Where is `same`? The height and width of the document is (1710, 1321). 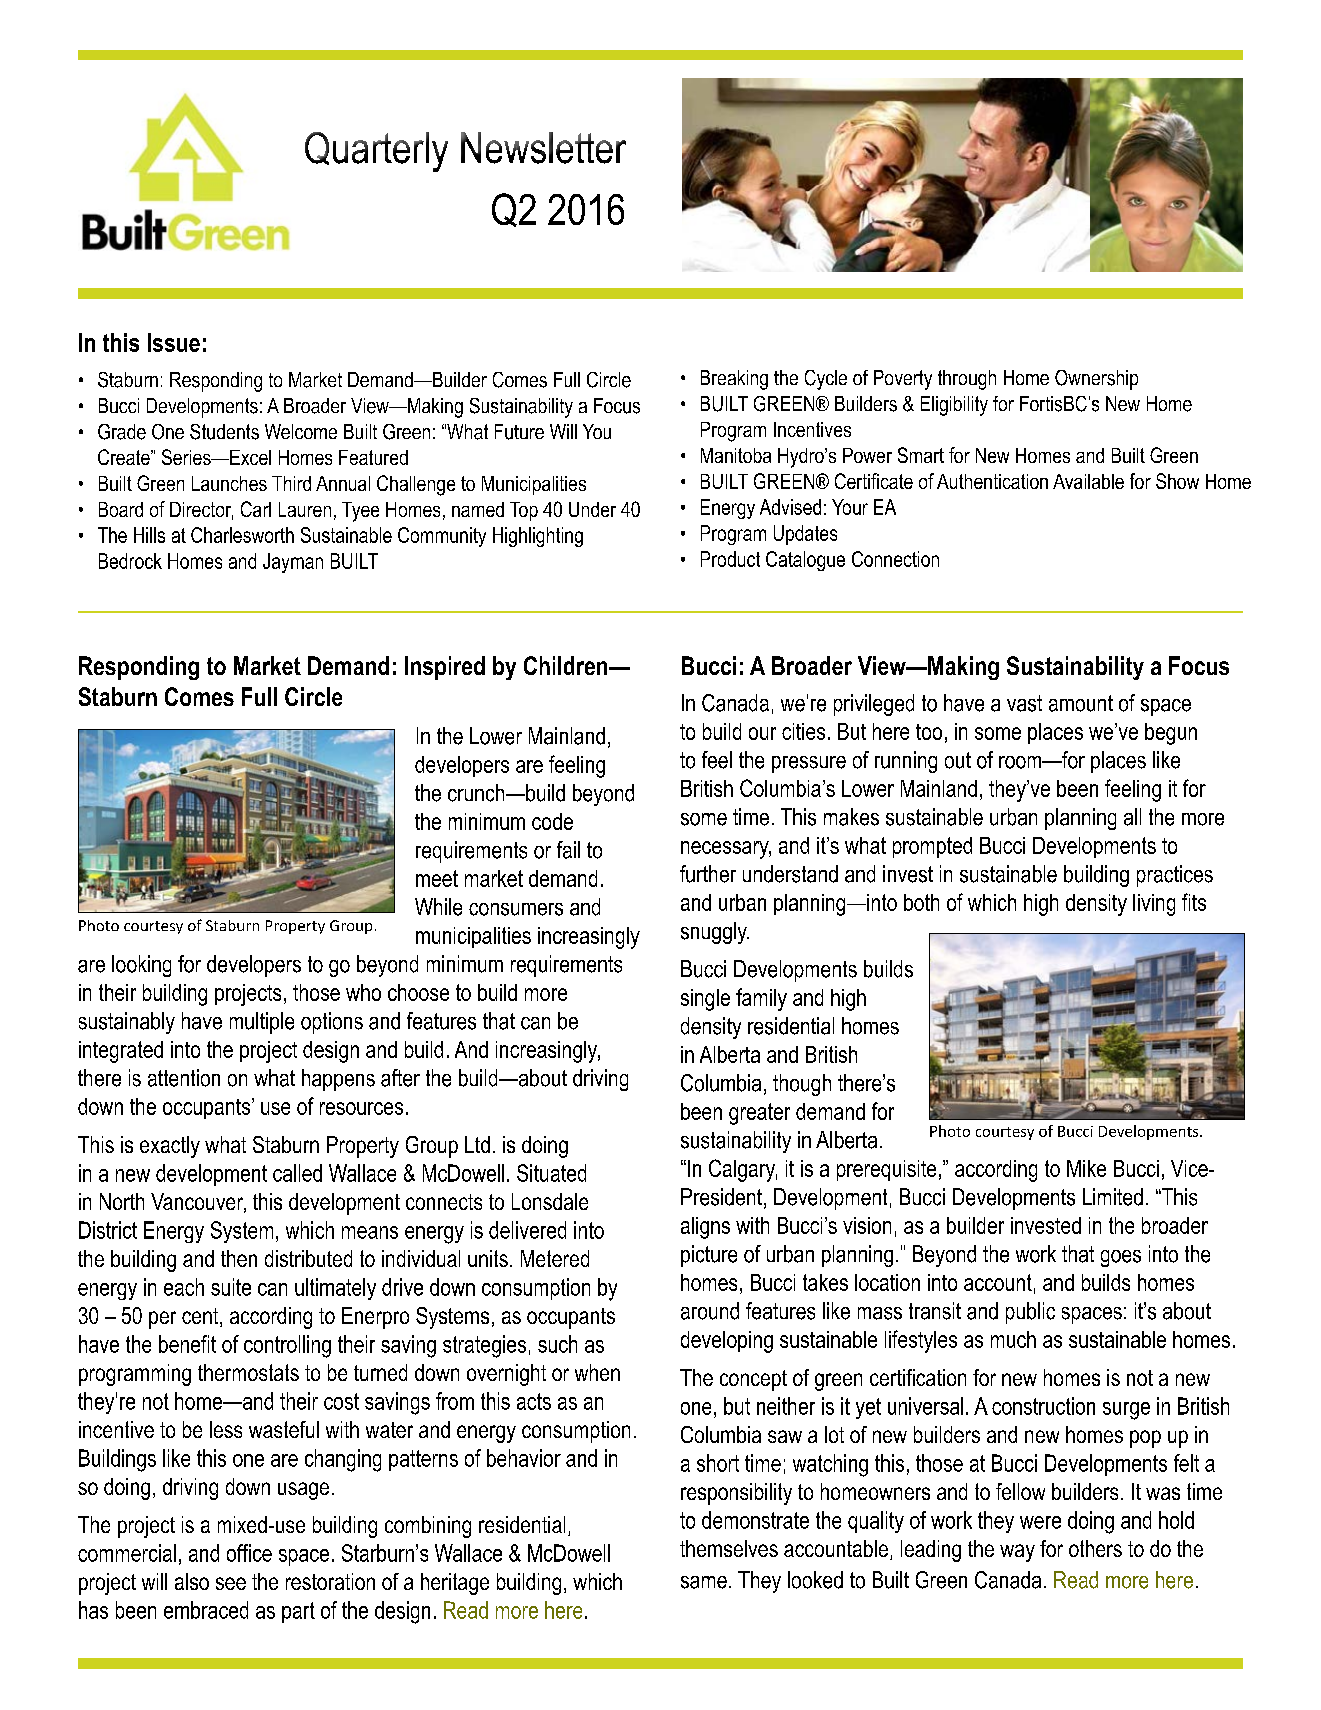 same is located at coordinates (704, 1582).
